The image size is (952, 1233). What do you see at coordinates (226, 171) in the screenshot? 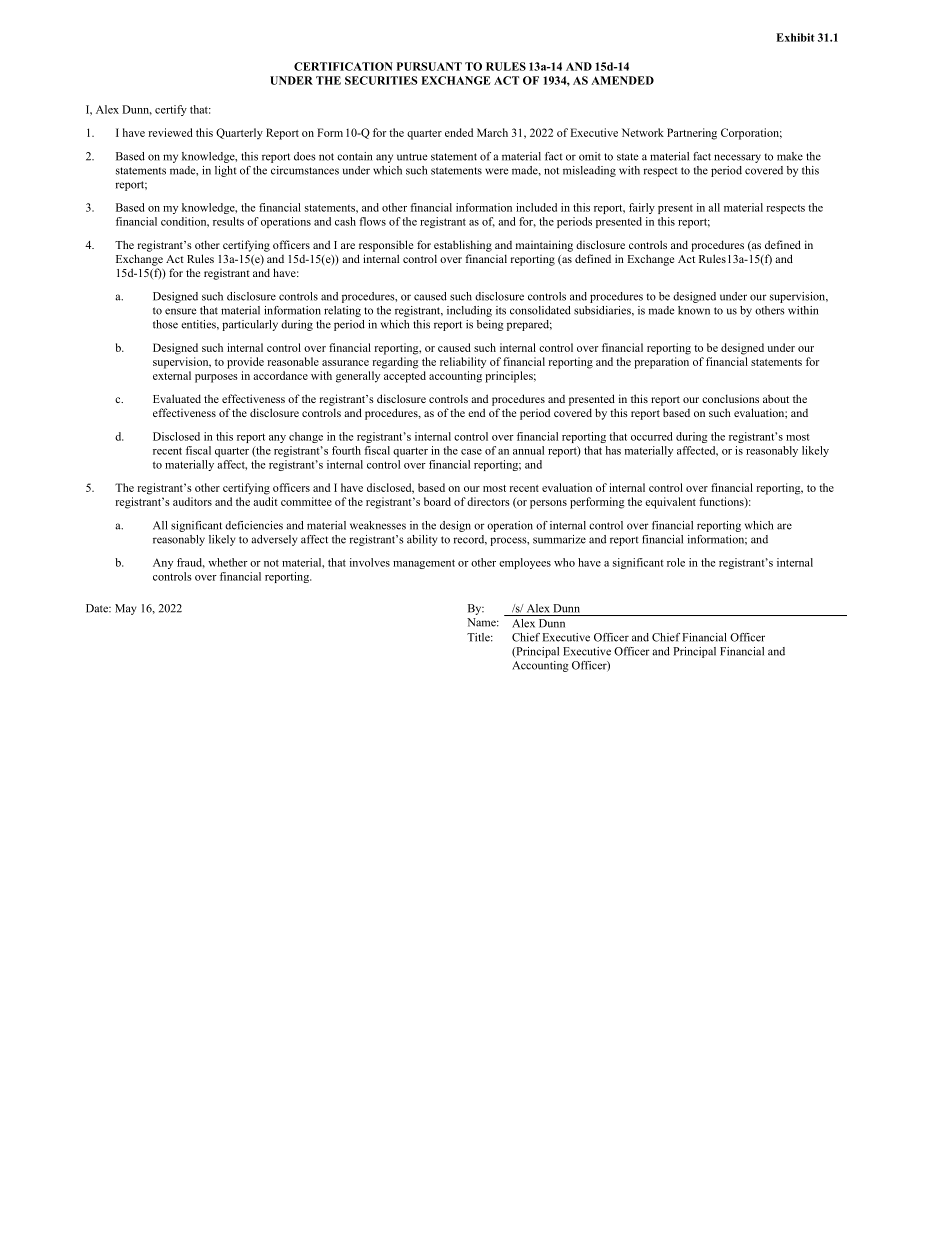
I see `light` at bounding box center [226, 171].
